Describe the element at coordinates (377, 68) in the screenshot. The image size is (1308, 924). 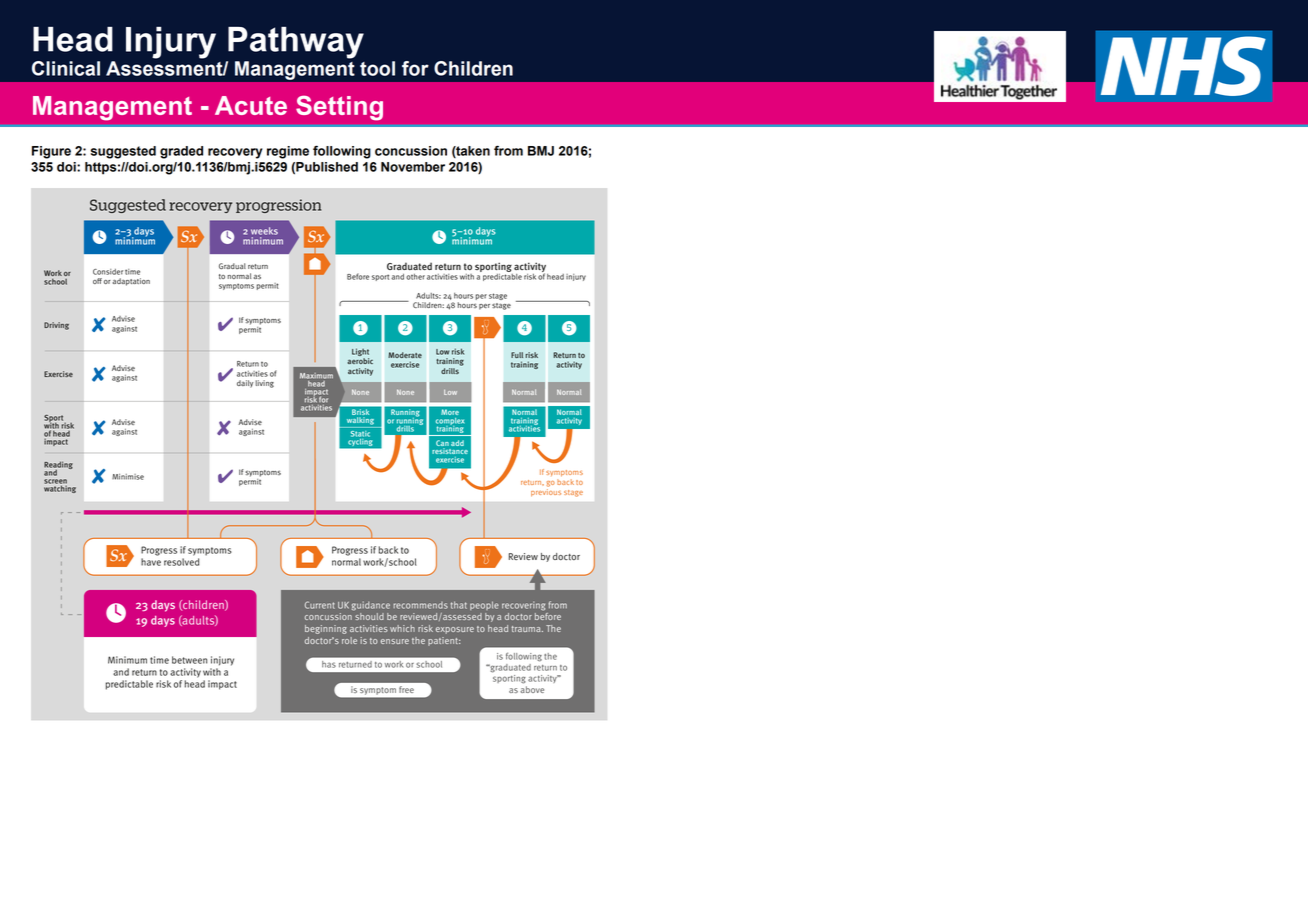
I see `tool` at that location.
